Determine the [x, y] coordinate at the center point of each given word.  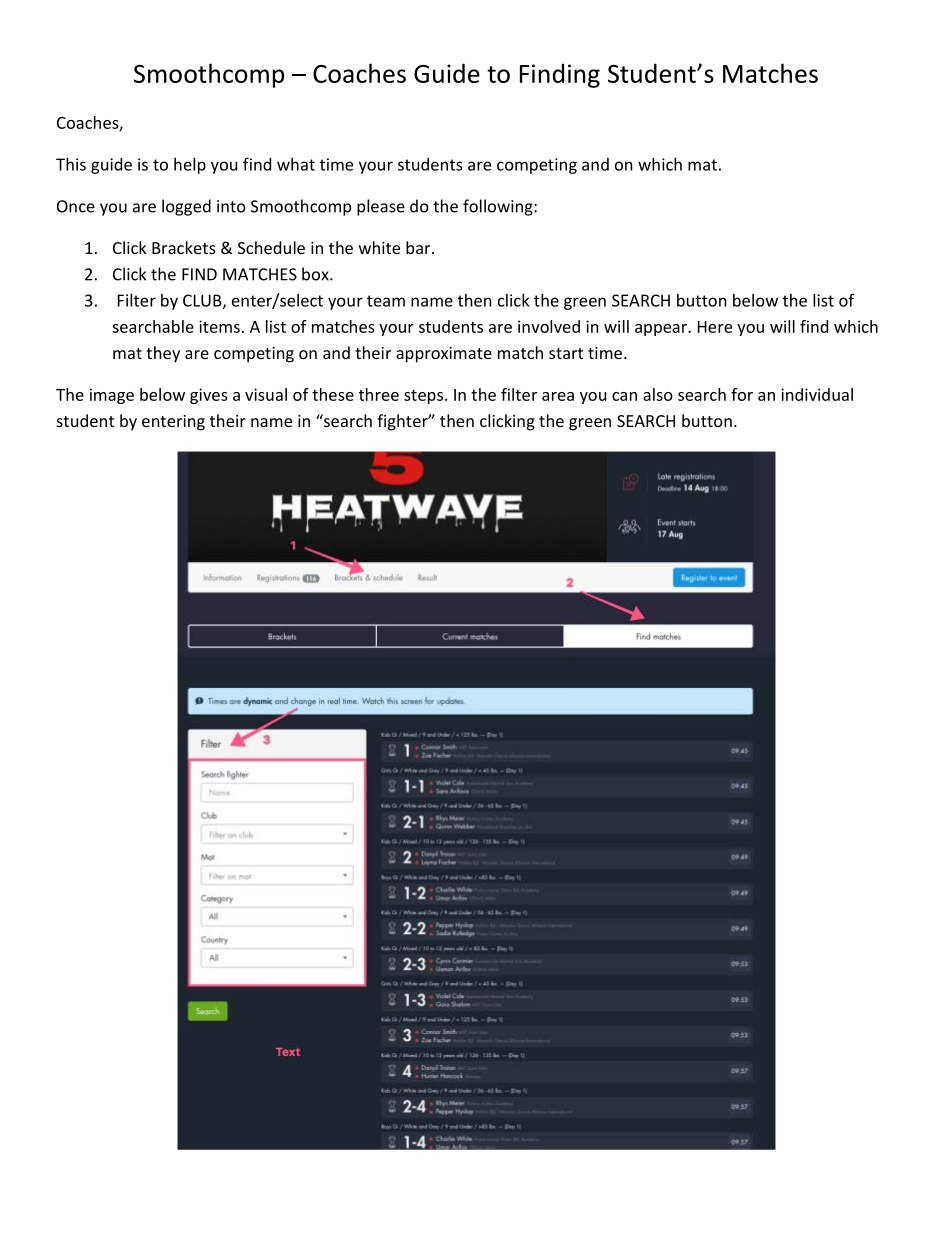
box [316, 274]
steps [423, 397]
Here [715, 327]
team [386, 301]
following [499, 207]
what [296, 164]
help [190, 166]
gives [209, 396]
